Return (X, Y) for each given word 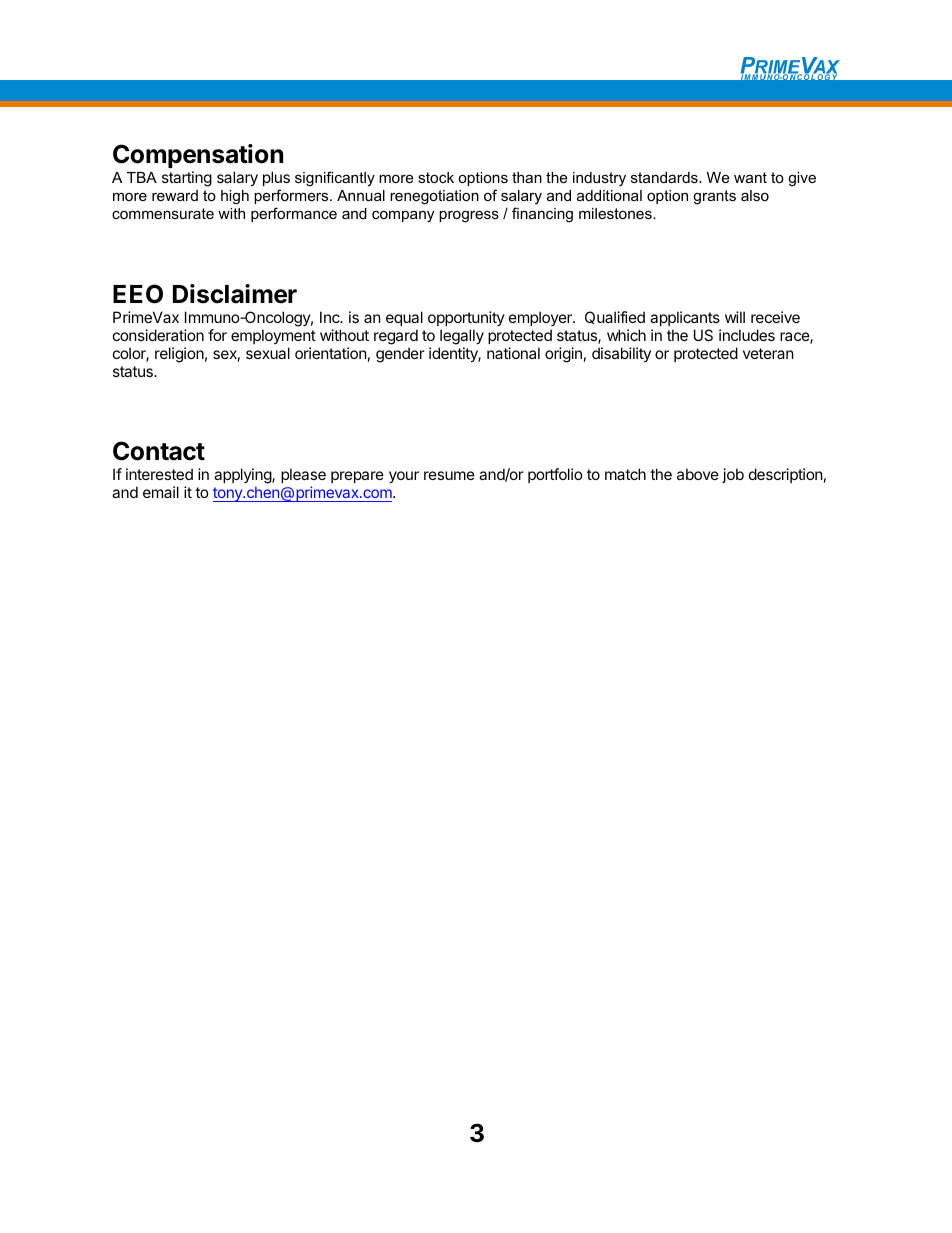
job (733, 475)
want (750, 177)
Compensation (198, 156)
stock (436, 177)
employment (273, 336)
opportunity (466, 318)
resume (449, 475)
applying (243, 476)
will (735, 317)
